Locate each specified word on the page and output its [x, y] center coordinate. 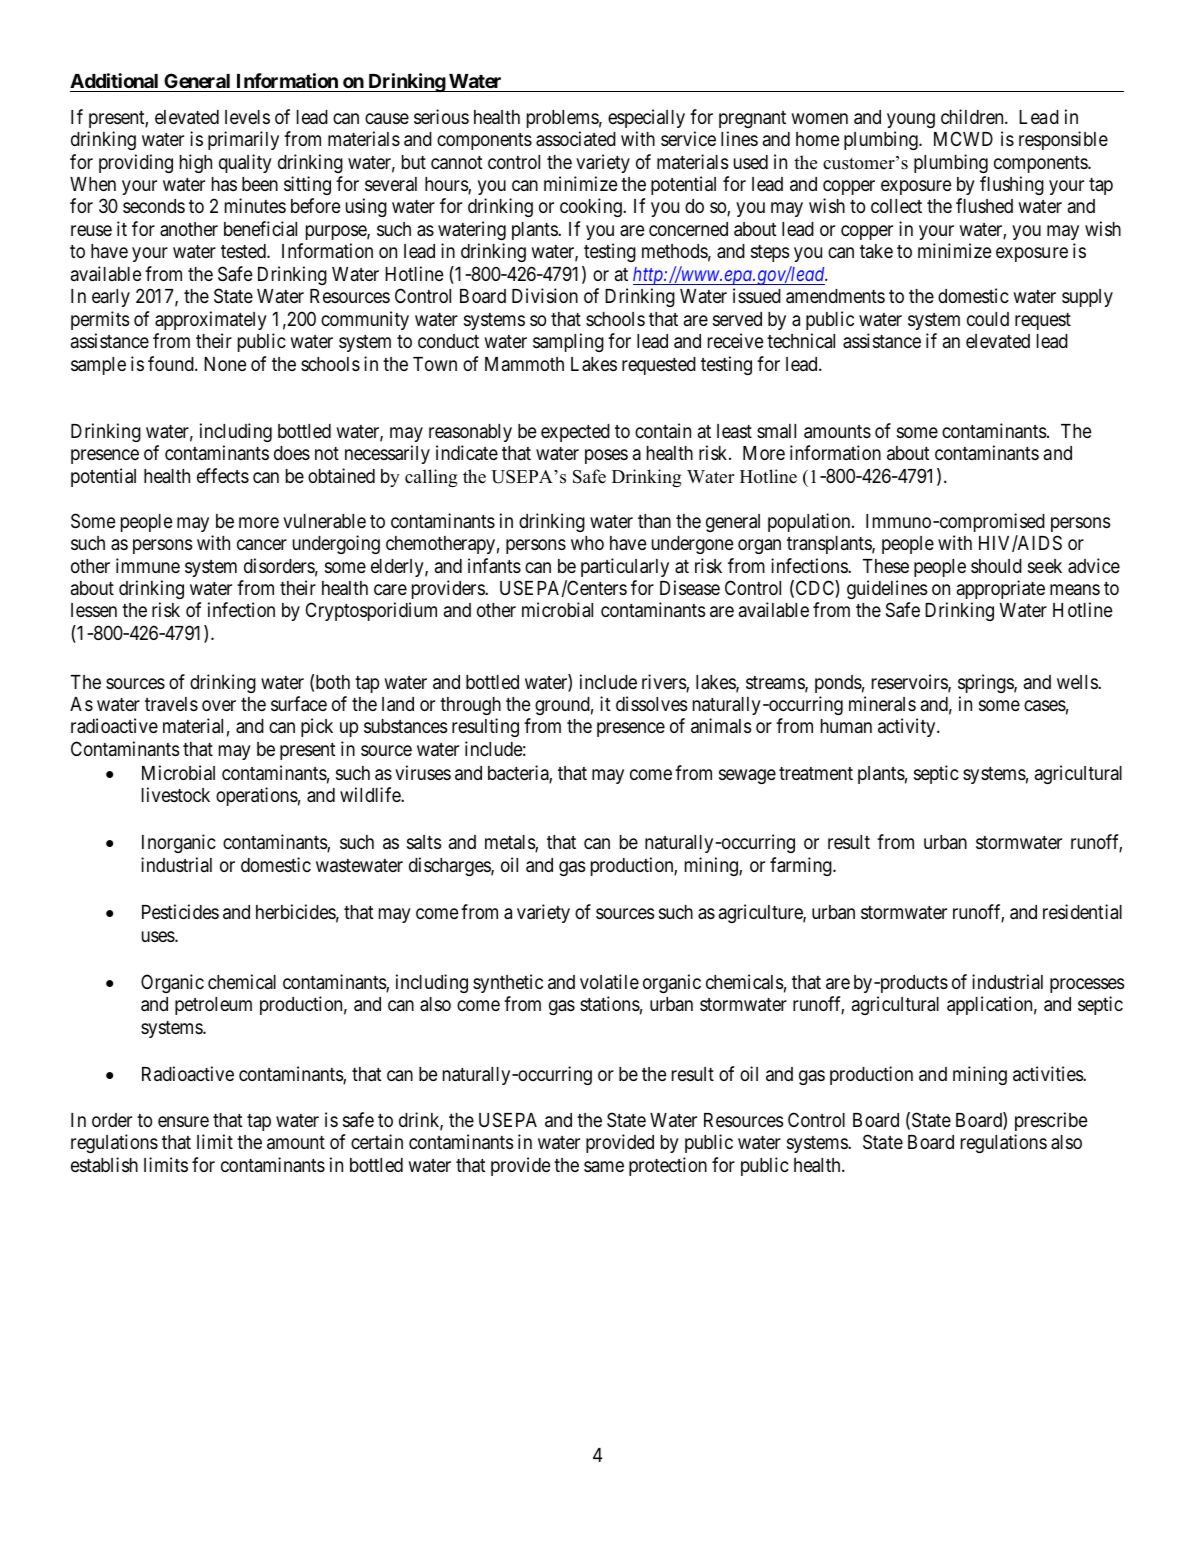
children [973, 116]
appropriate [1001, 589]
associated [576, 138]
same [604, 1166]
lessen [94, 610]
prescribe [1051, 1121]
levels [247, 117]
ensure [183, 1121]
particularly [625, 567]
